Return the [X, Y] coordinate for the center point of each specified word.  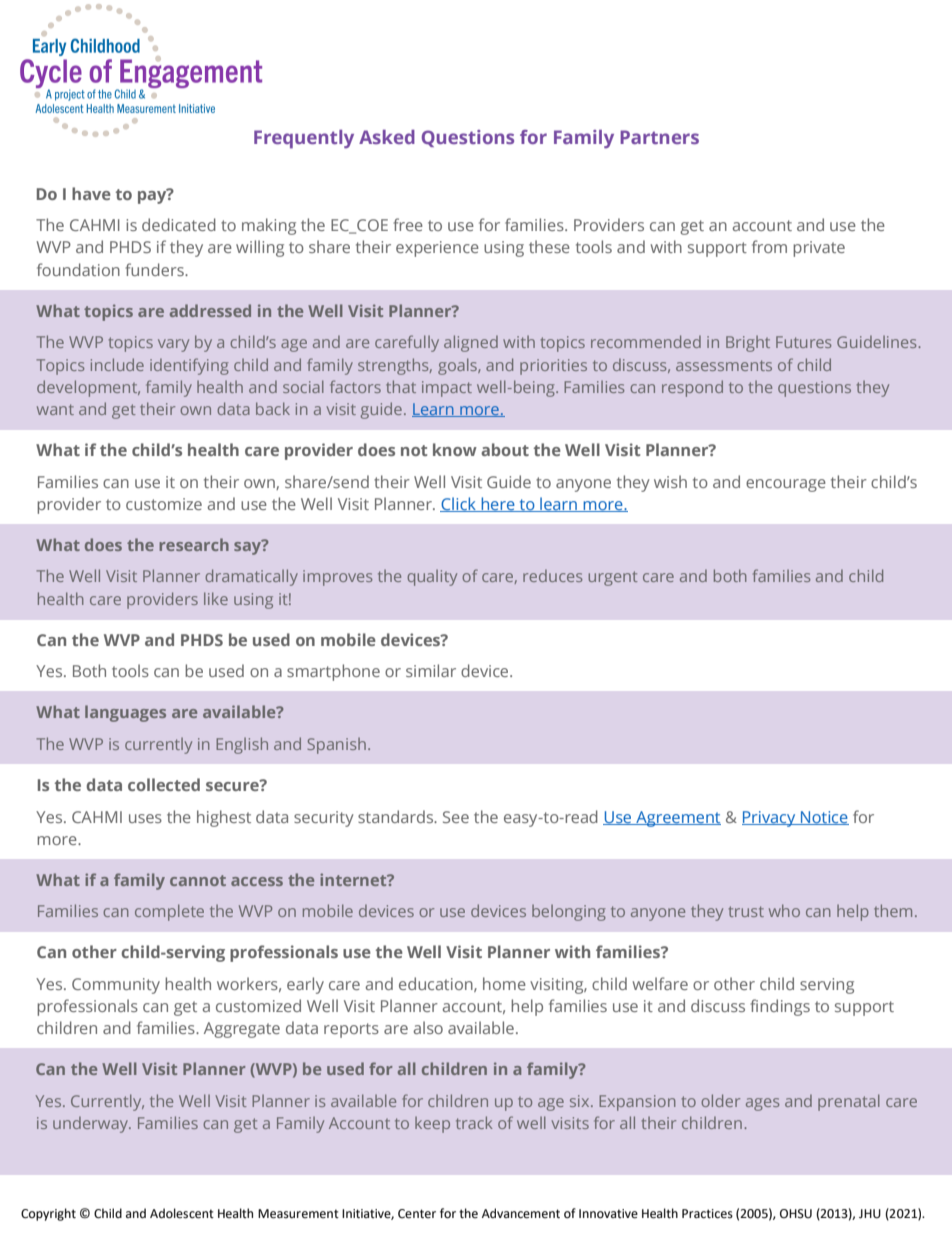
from [769, 246]
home [504, 983]
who [784, 910]
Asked [387, 137]
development [88, 388]
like [216, 598]
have [91, 193]
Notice [824, 818]
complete [169, 912]
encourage [786, 485]
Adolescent [182, 1213]
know [455, 449]
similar [431, 670]
